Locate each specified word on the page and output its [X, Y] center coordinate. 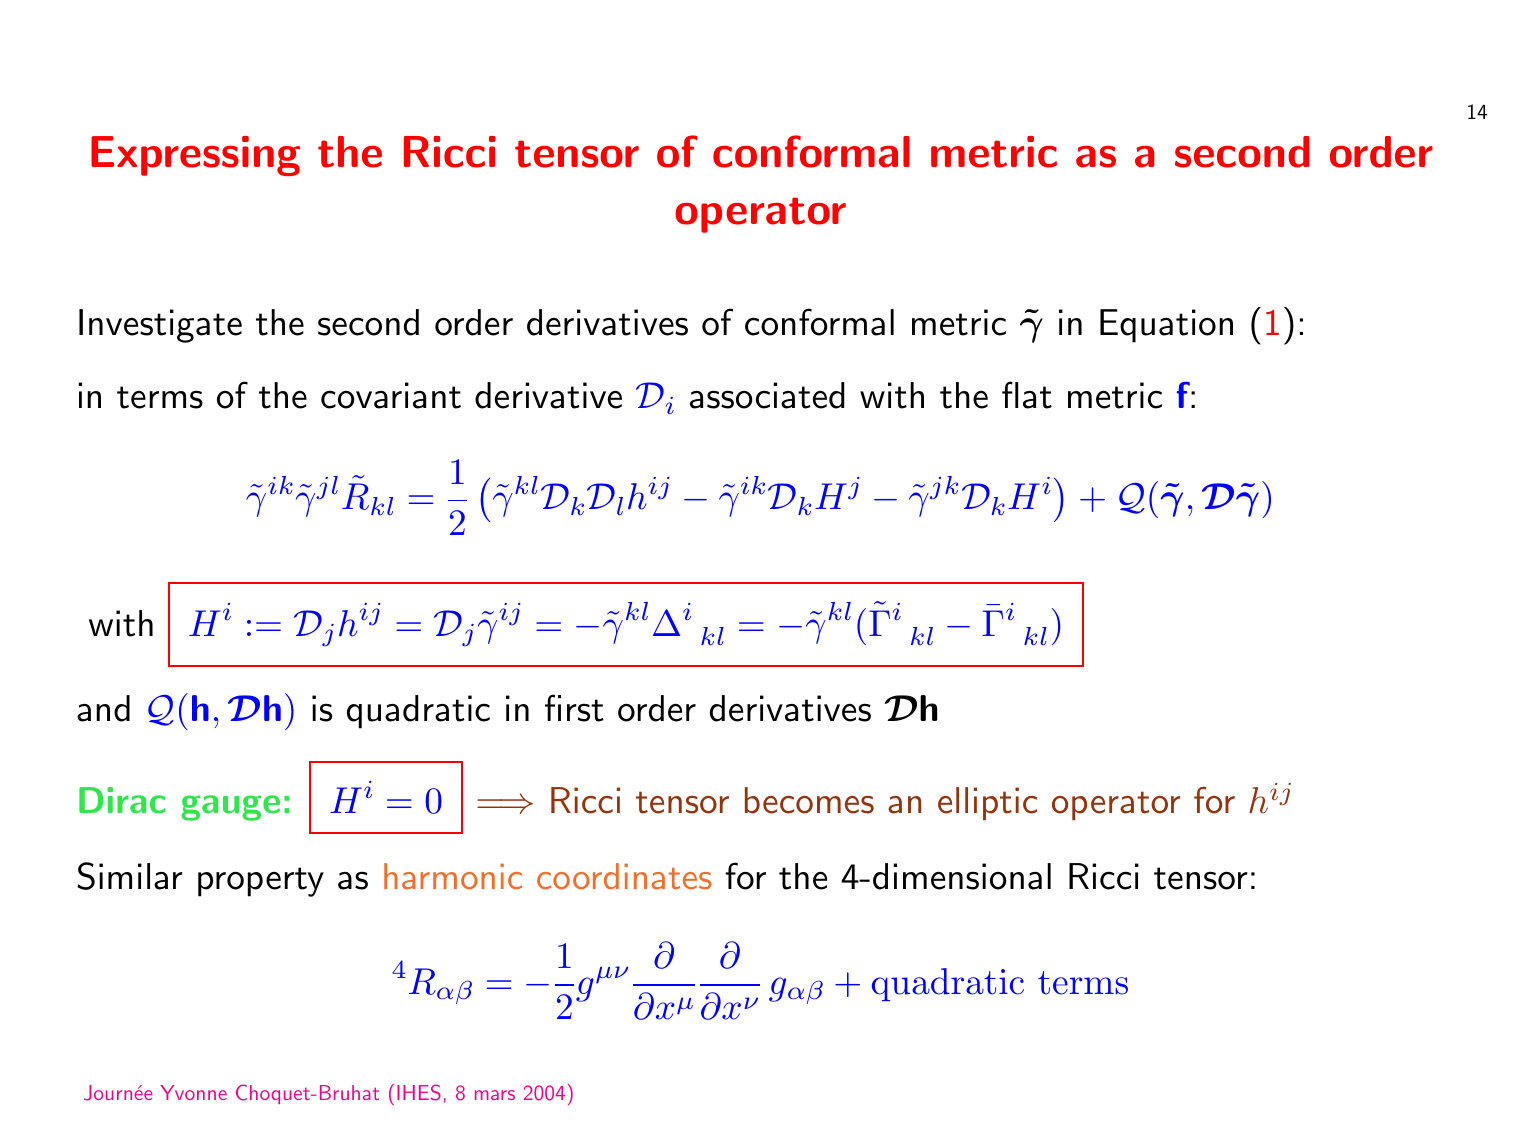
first [574, 708]
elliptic [987, 803]
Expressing [195, 156]
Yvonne [194, 1092]
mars [495, 1095]
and [103, 708]
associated [767, 395]
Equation [1166, 326]
